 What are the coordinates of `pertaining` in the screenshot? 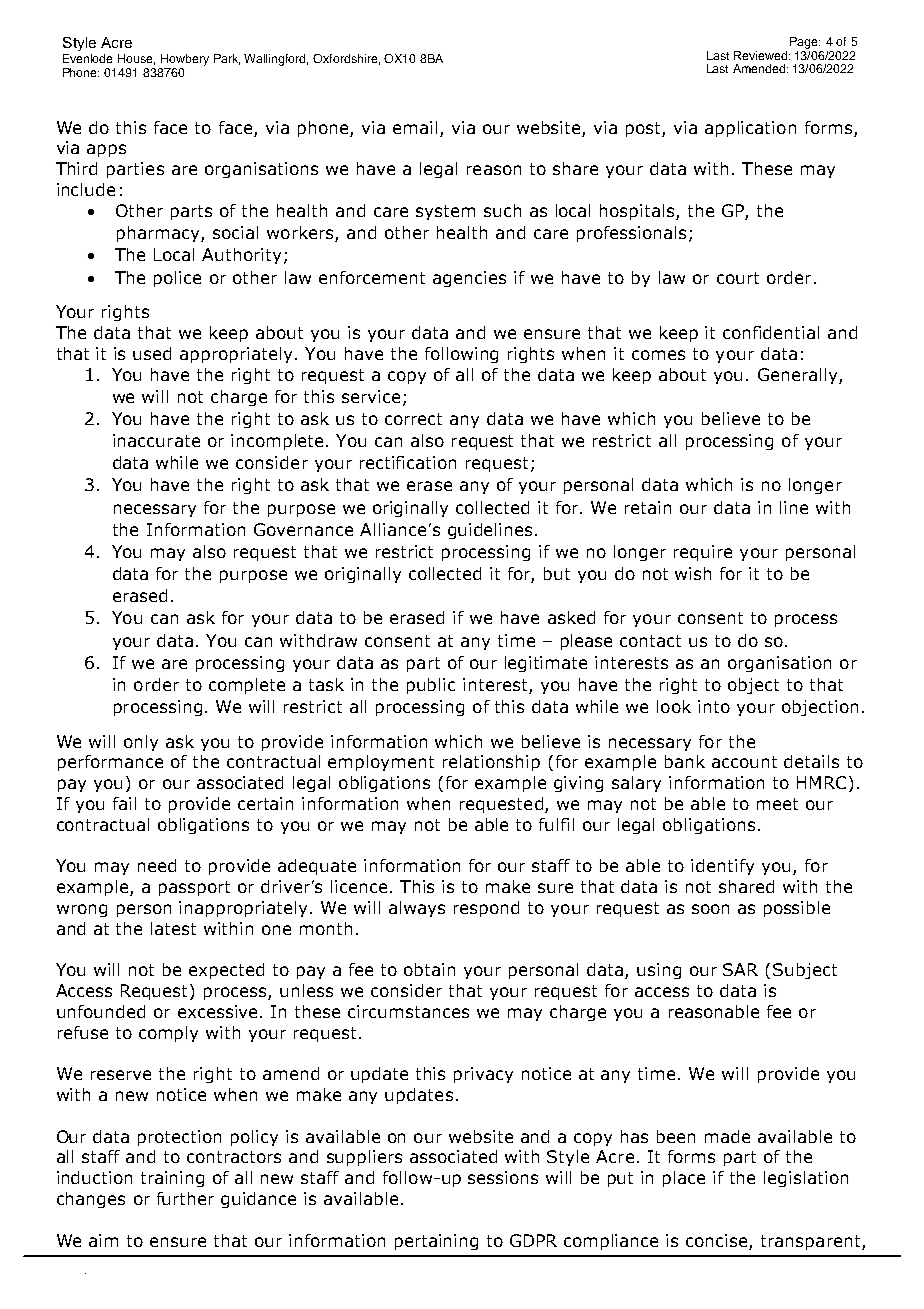 It's located at (436, 1242).
